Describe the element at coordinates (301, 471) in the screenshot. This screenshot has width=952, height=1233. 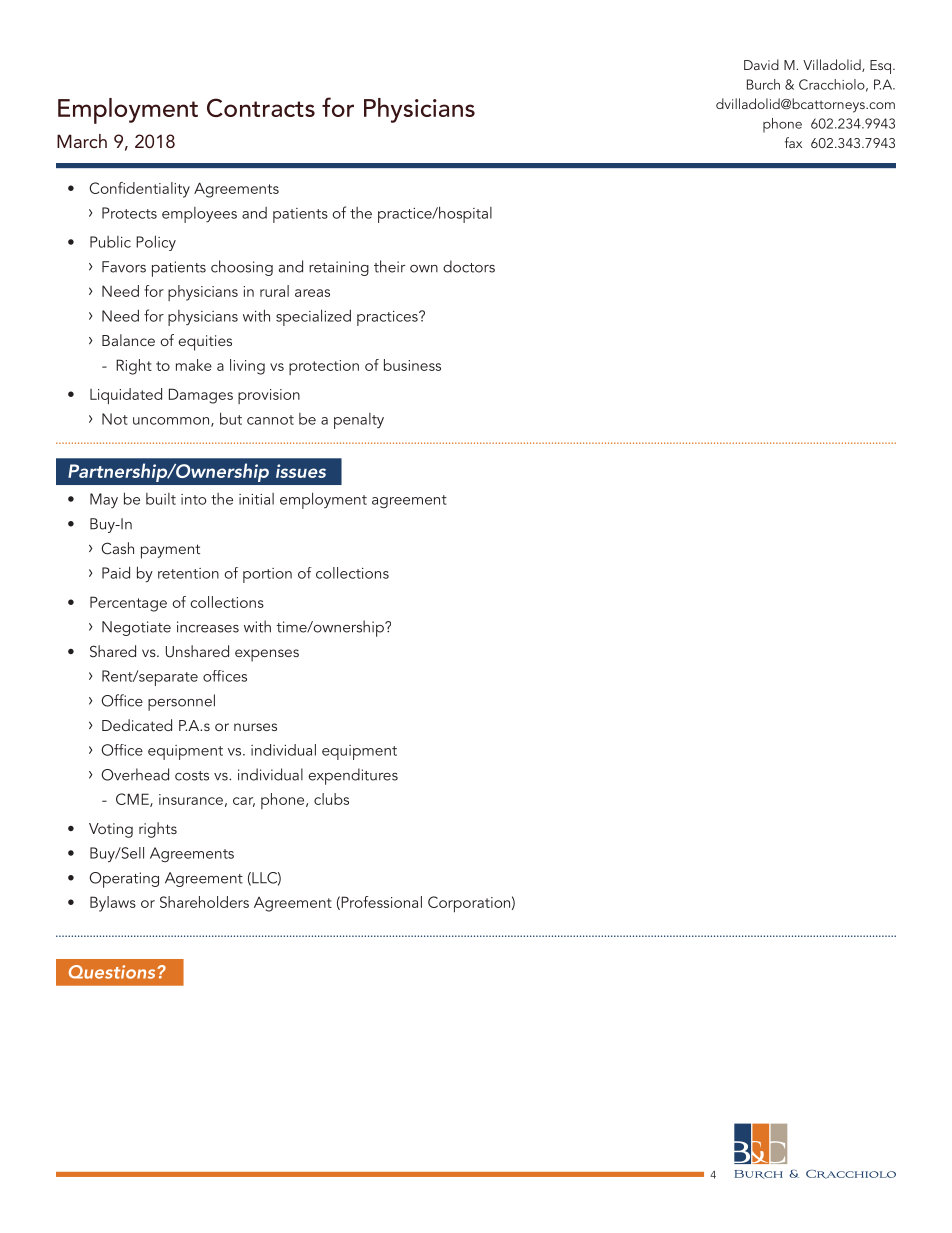
I see `issues` at that location.
